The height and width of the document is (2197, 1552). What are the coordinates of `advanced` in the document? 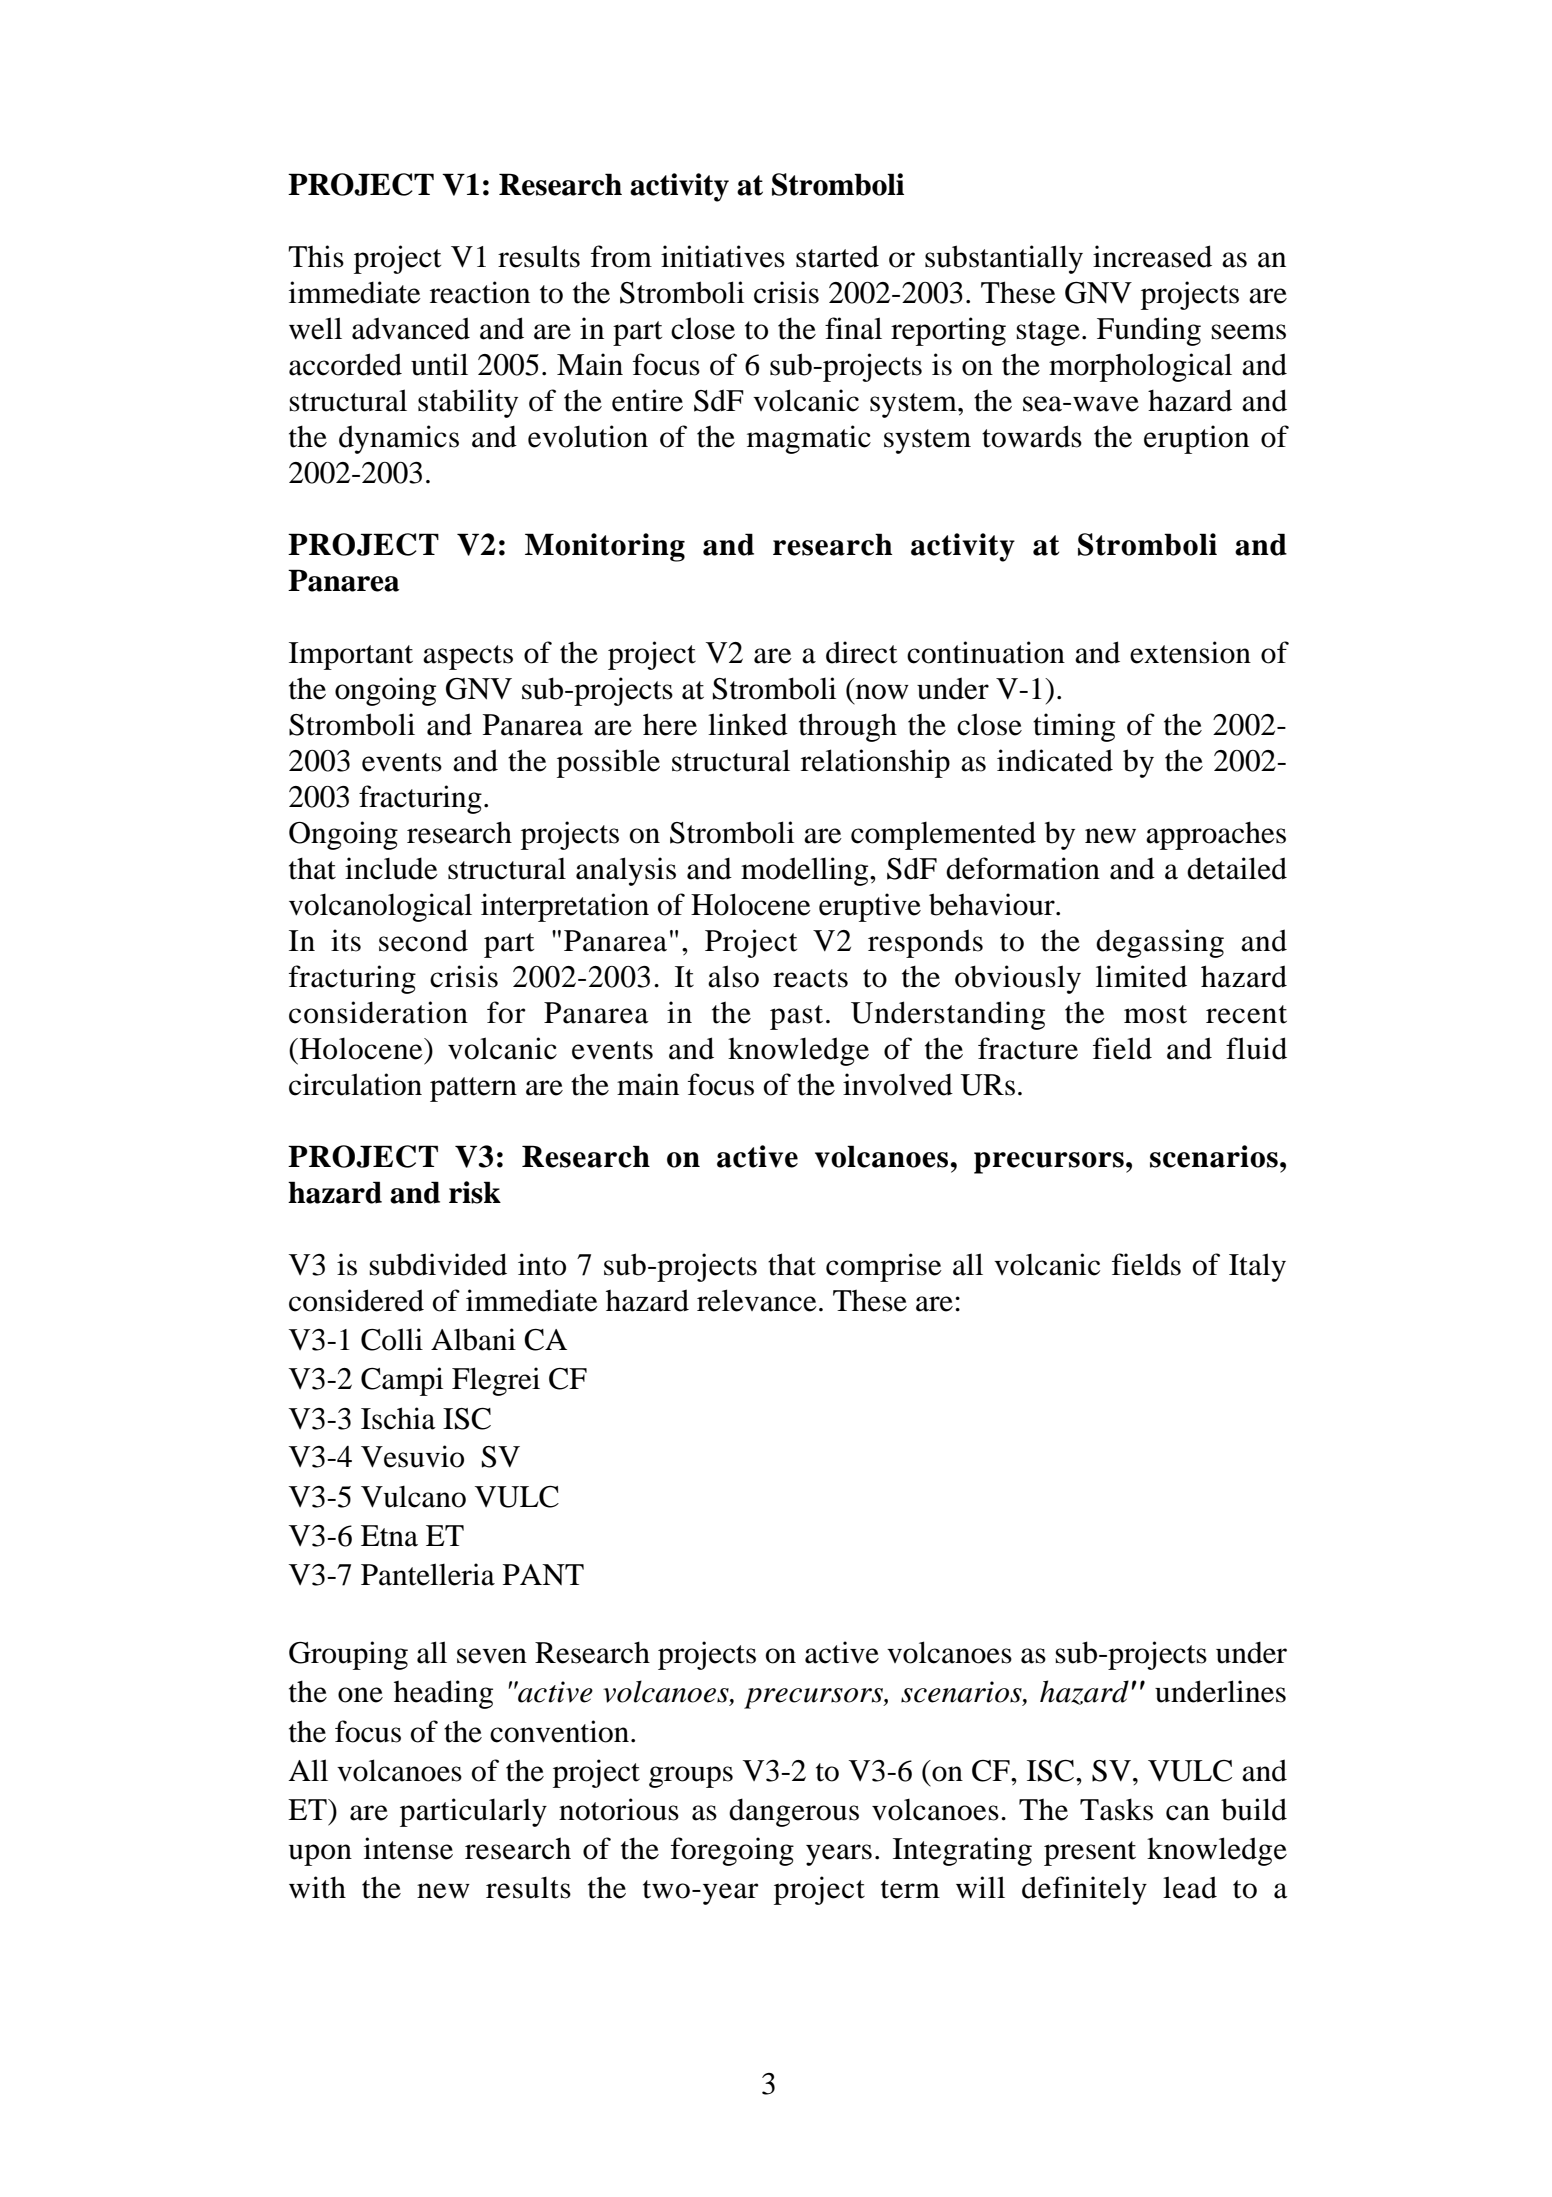 It's located at (411, 328).
